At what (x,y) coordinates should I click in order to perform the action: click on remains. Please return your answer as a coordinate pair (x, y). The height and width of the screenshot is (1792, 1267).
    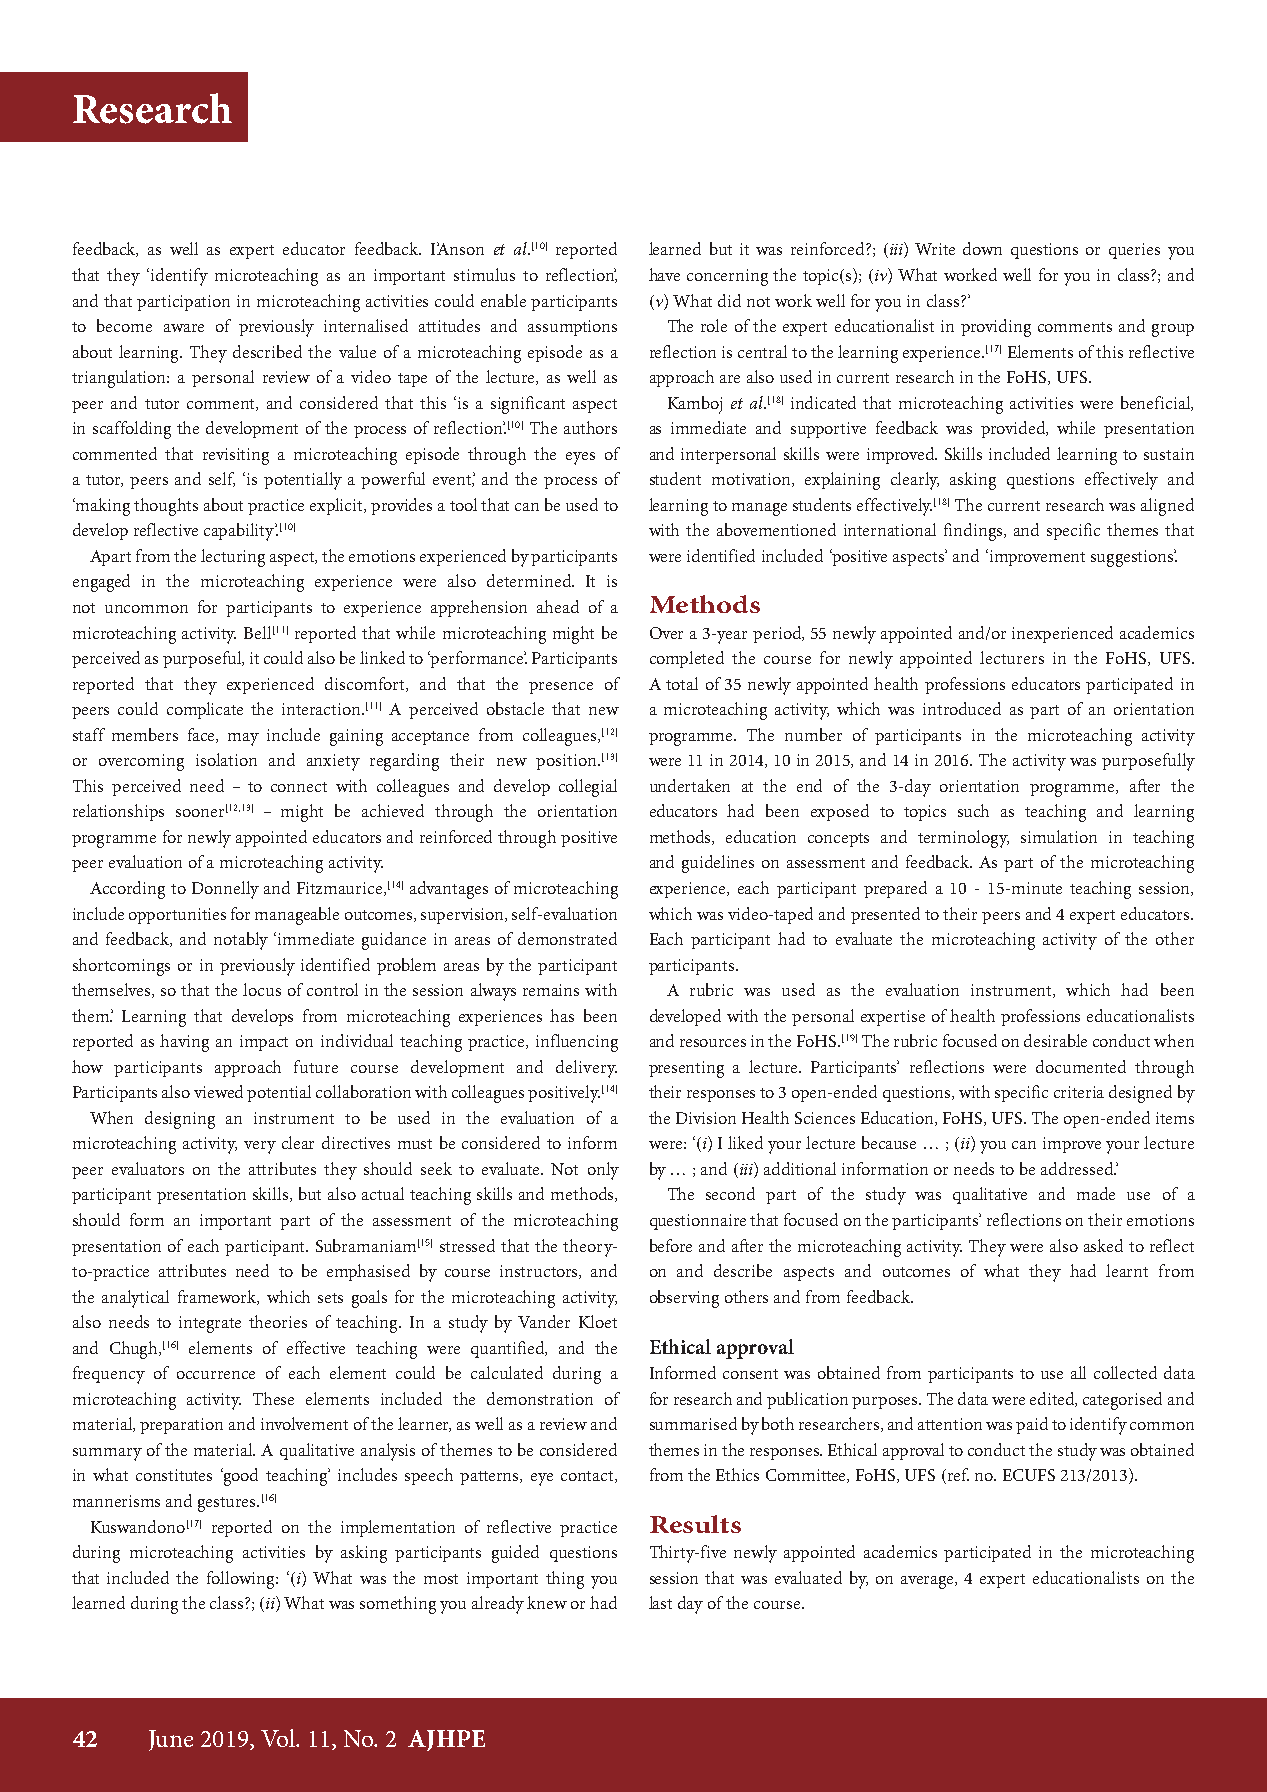
    Looking at the image, I should click on (551, 990).
